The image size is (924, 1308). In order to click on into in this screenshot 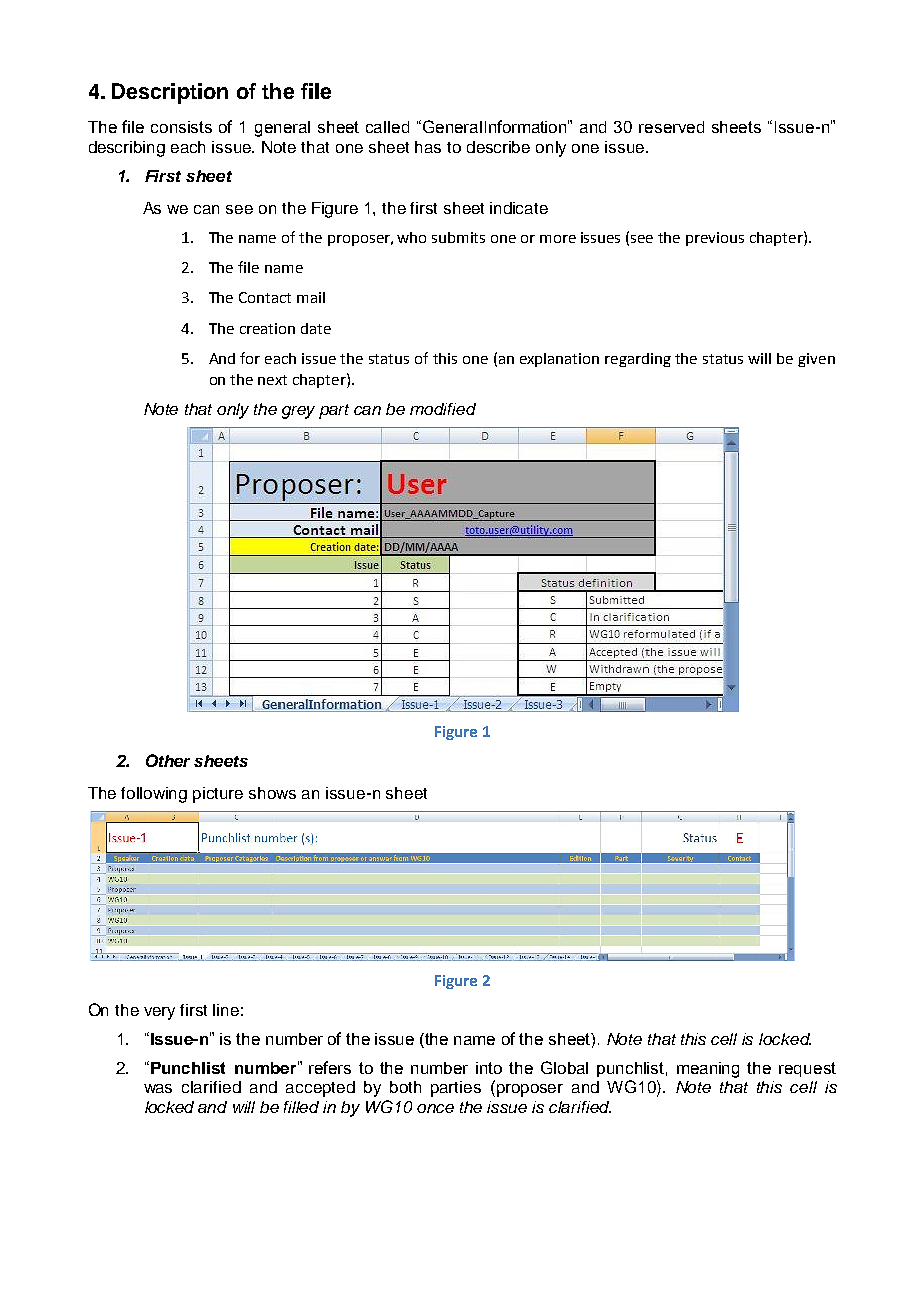, I will do `click(489, 1068)`.
